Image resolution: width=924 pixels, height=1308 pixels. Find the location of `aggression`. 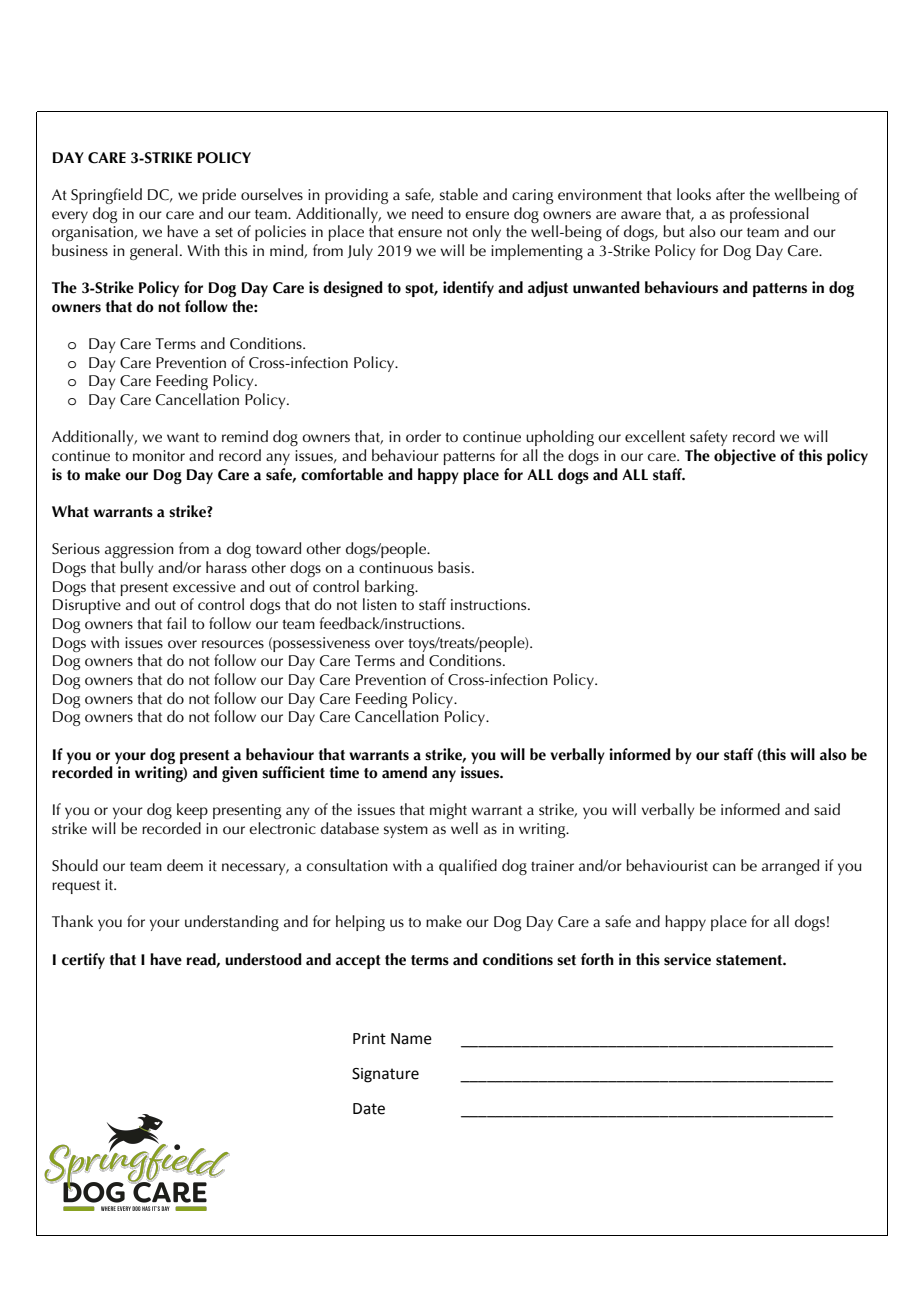

aggression is located at coordinates (139, 550).
